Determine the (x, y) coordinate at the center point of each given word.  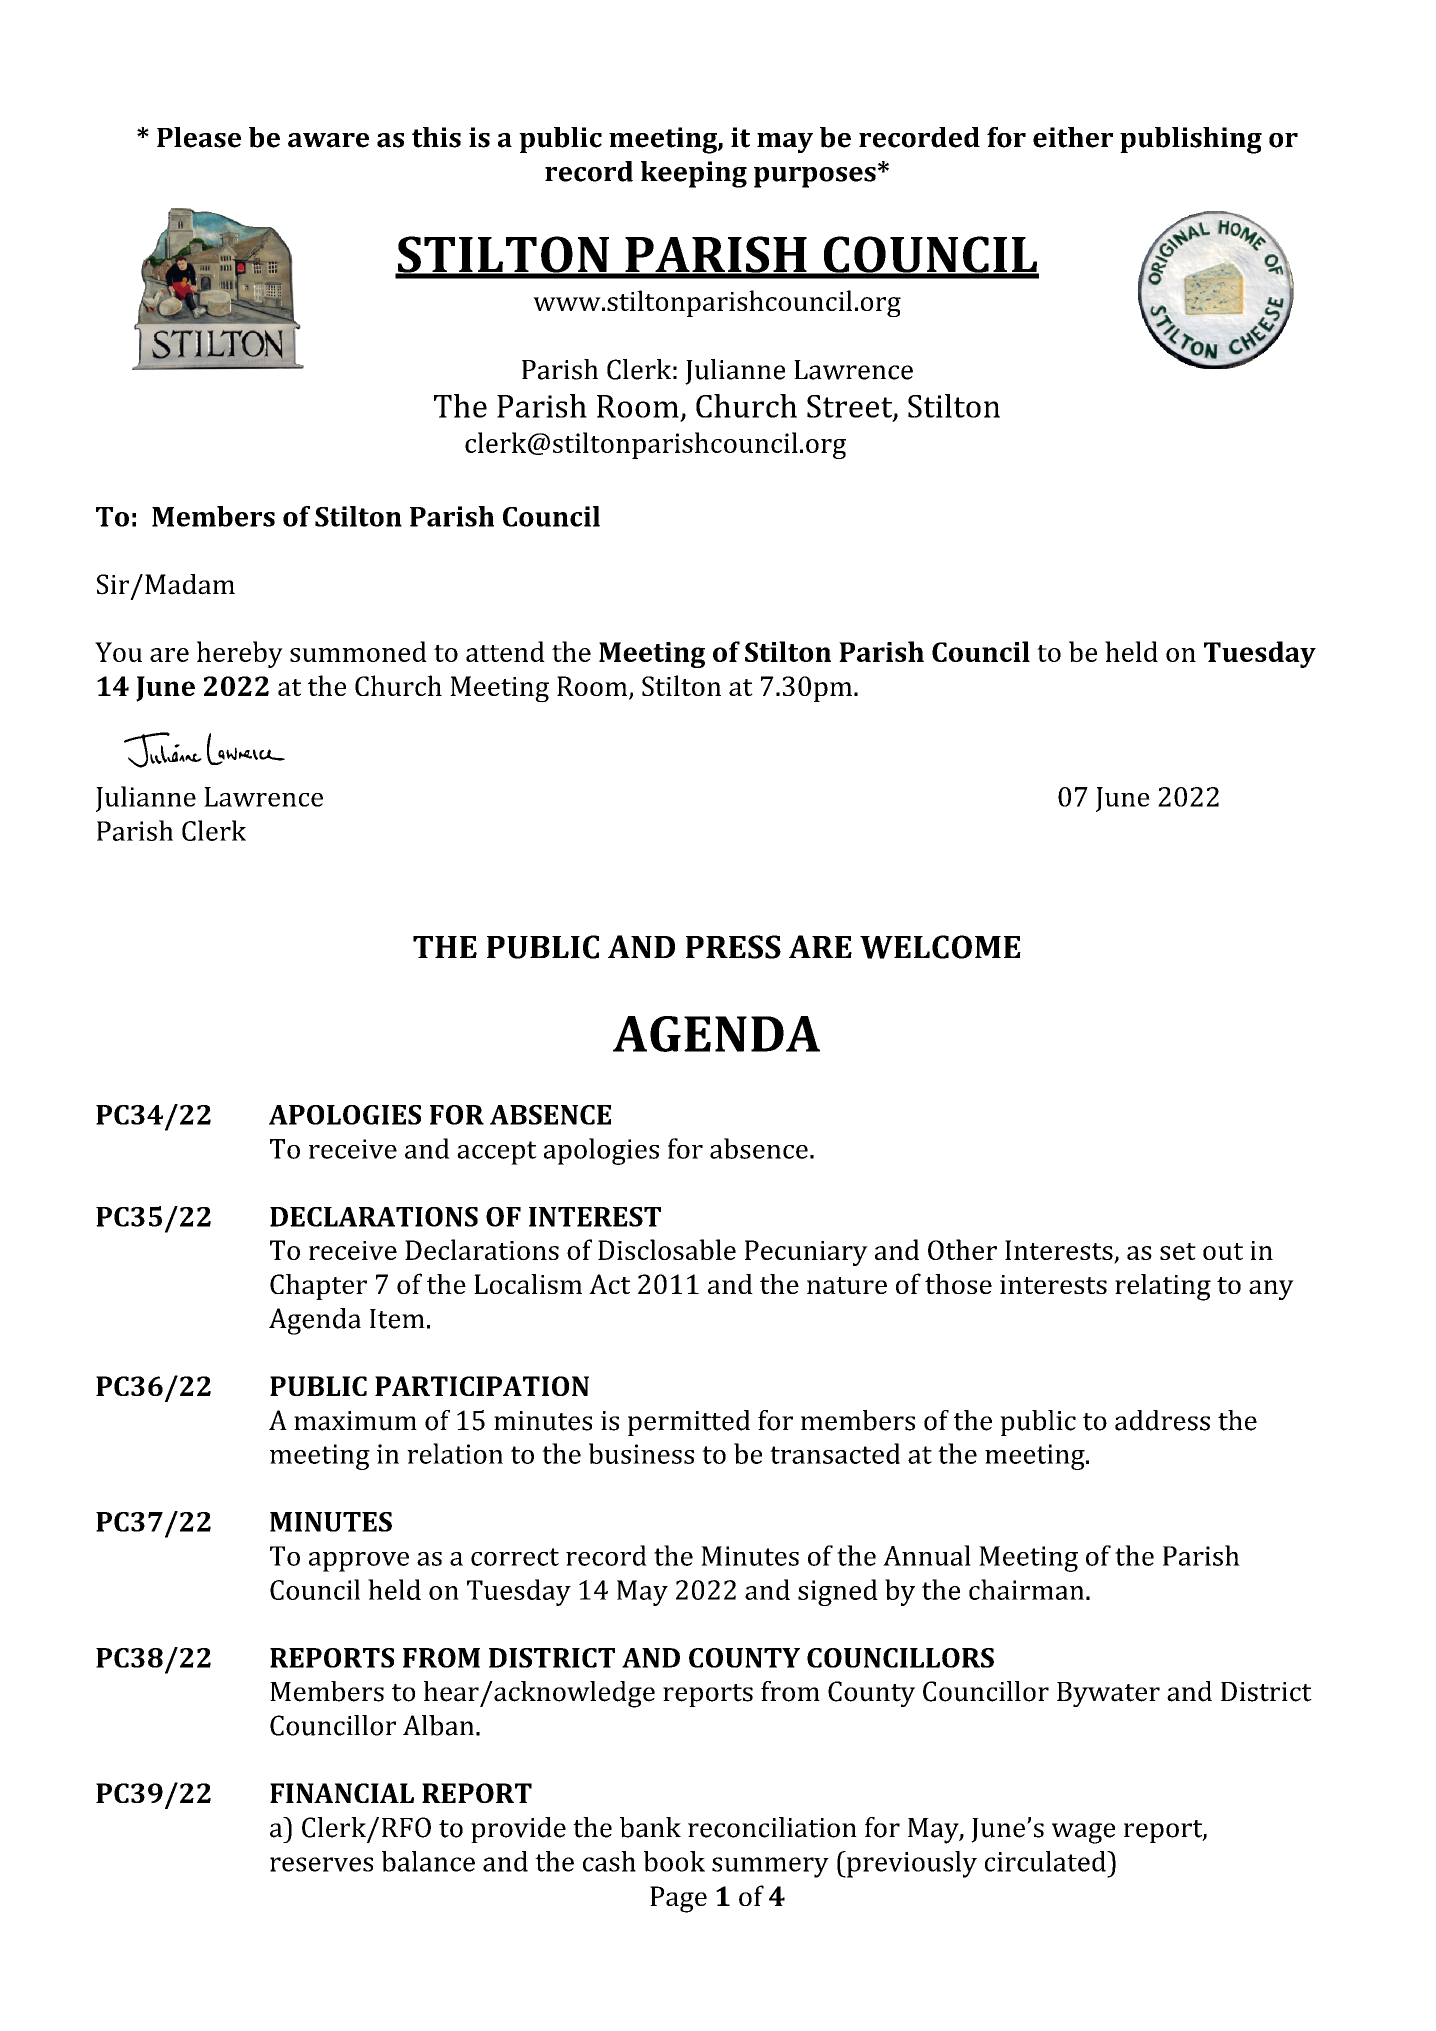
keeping (694, 174)
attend (505, 651)
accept (497, 1153)
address (1162, 1420)
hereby (240, 654)
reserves (321, 1864)
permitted (689, 1423)
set (1178, 1251)
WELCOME (940, 947)
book (674, 1861)
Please (199, 137)
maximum (355, 1421)
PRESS (733, 947)
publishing (1191, 140)
